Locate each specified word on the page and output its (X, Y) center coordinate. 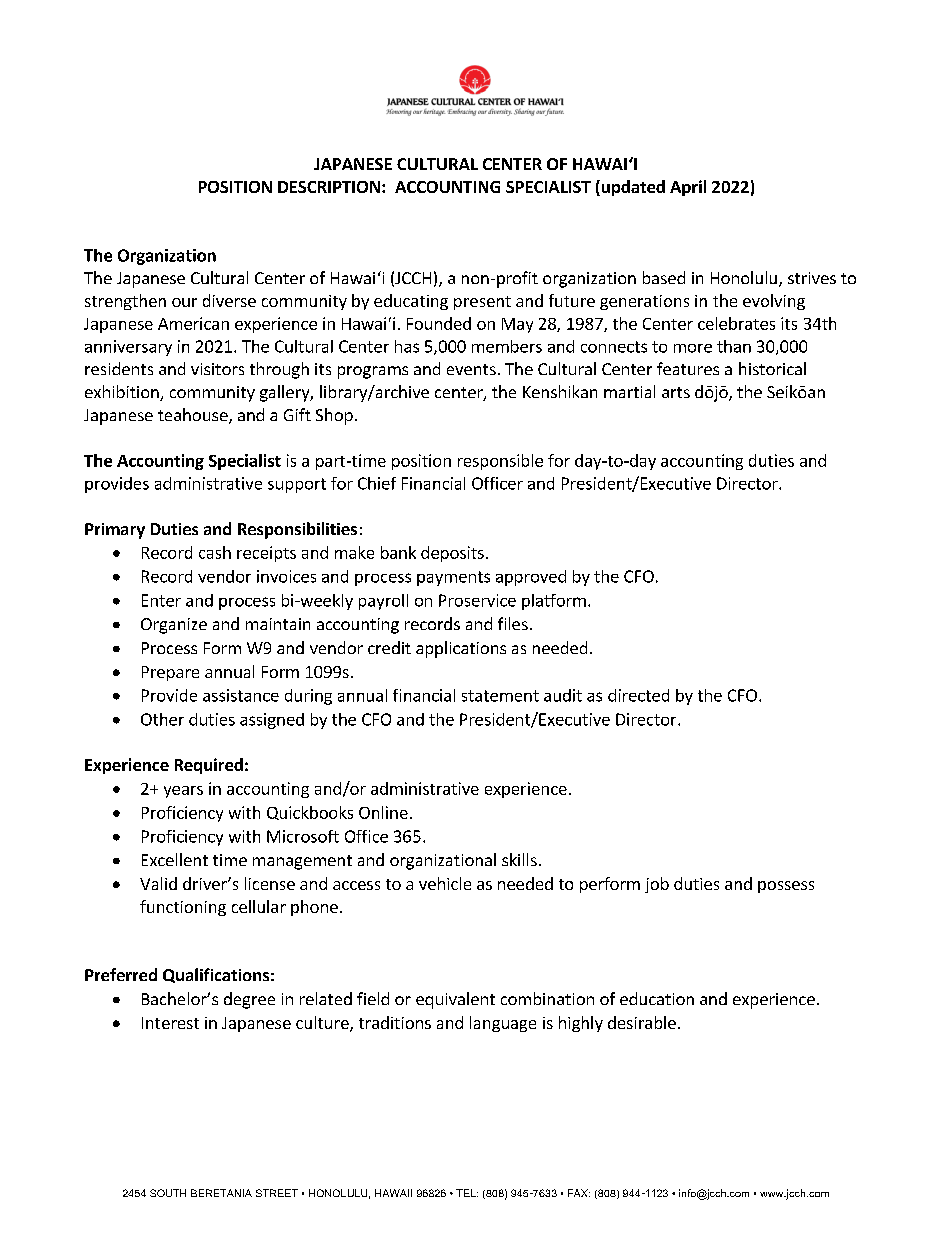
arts (676, 392)
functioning (183, 908)
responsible (500, 462)
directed (638, 695)
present (482, 303)
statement (500, 696)
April (688, 188)
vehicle (445, 883)
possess (786, 887)
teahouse (194, 416)
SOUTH (168, 1193)
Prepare (170, 673)
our (184, 302)
